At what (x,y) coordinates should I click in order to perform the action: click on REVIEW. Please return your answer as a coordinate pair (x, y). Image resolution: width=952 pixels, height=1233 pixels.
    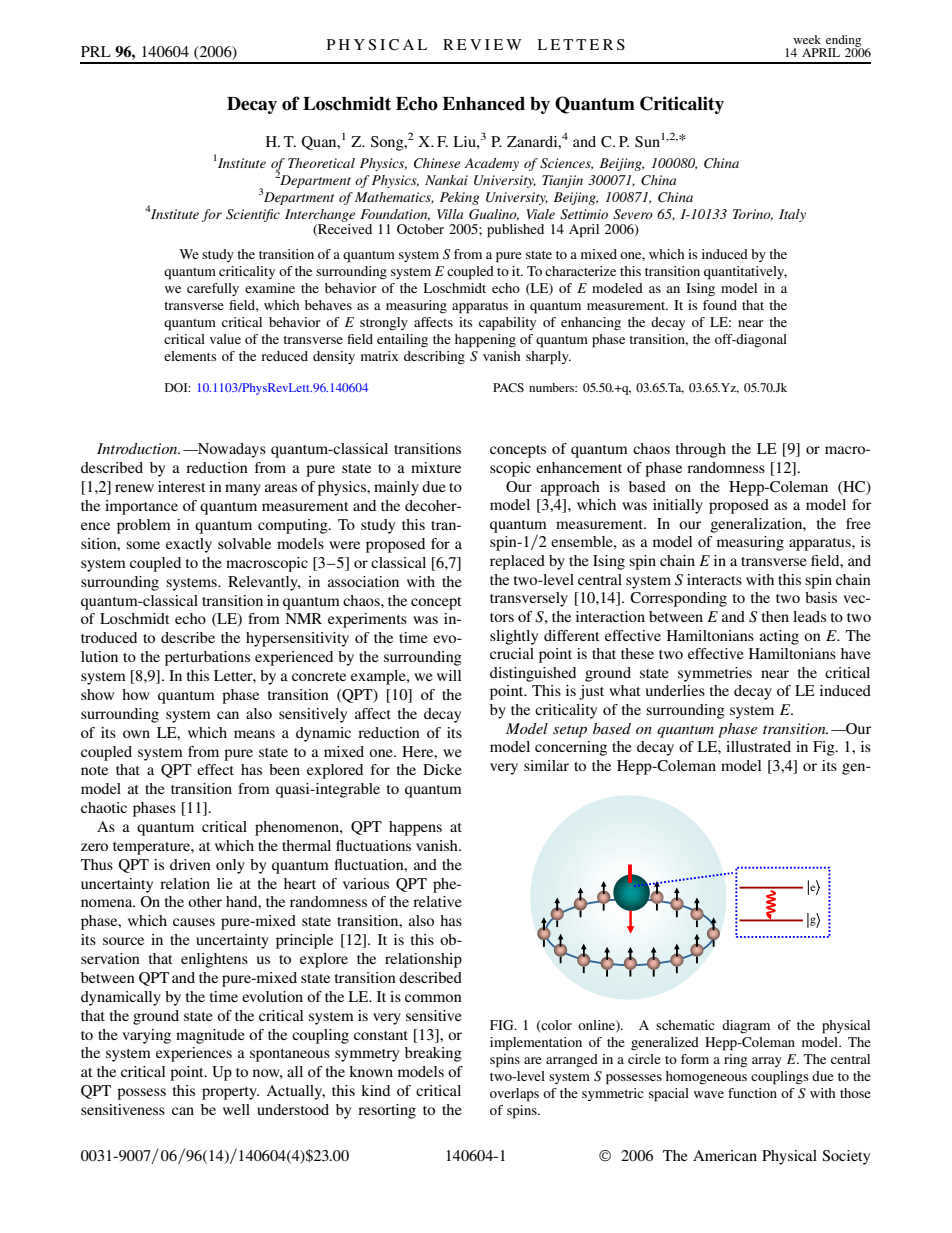
    Looking at the image, I should click on (482, 44).
